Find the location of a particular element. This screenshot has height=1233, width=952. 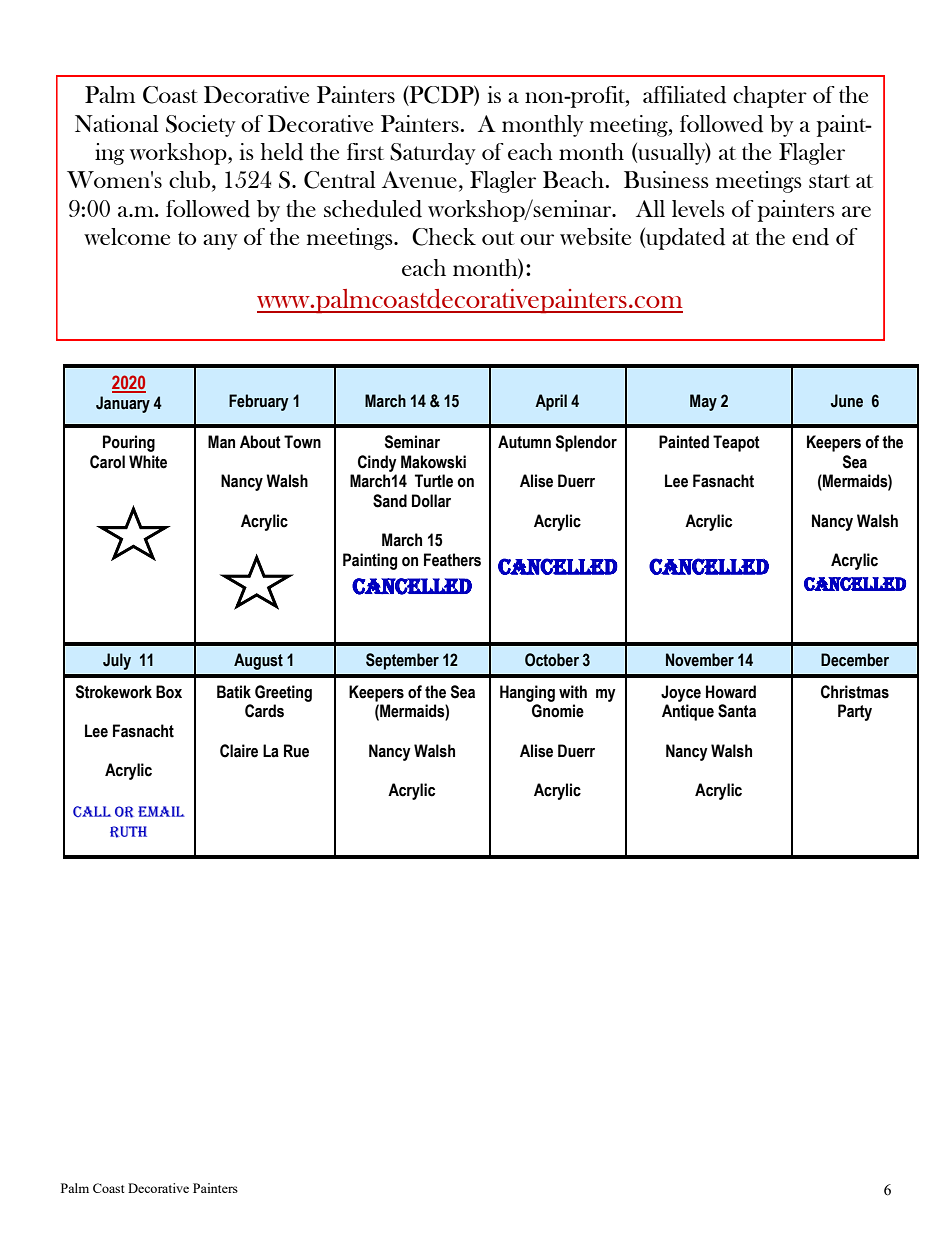

November is located at coordinates (700, 660).
